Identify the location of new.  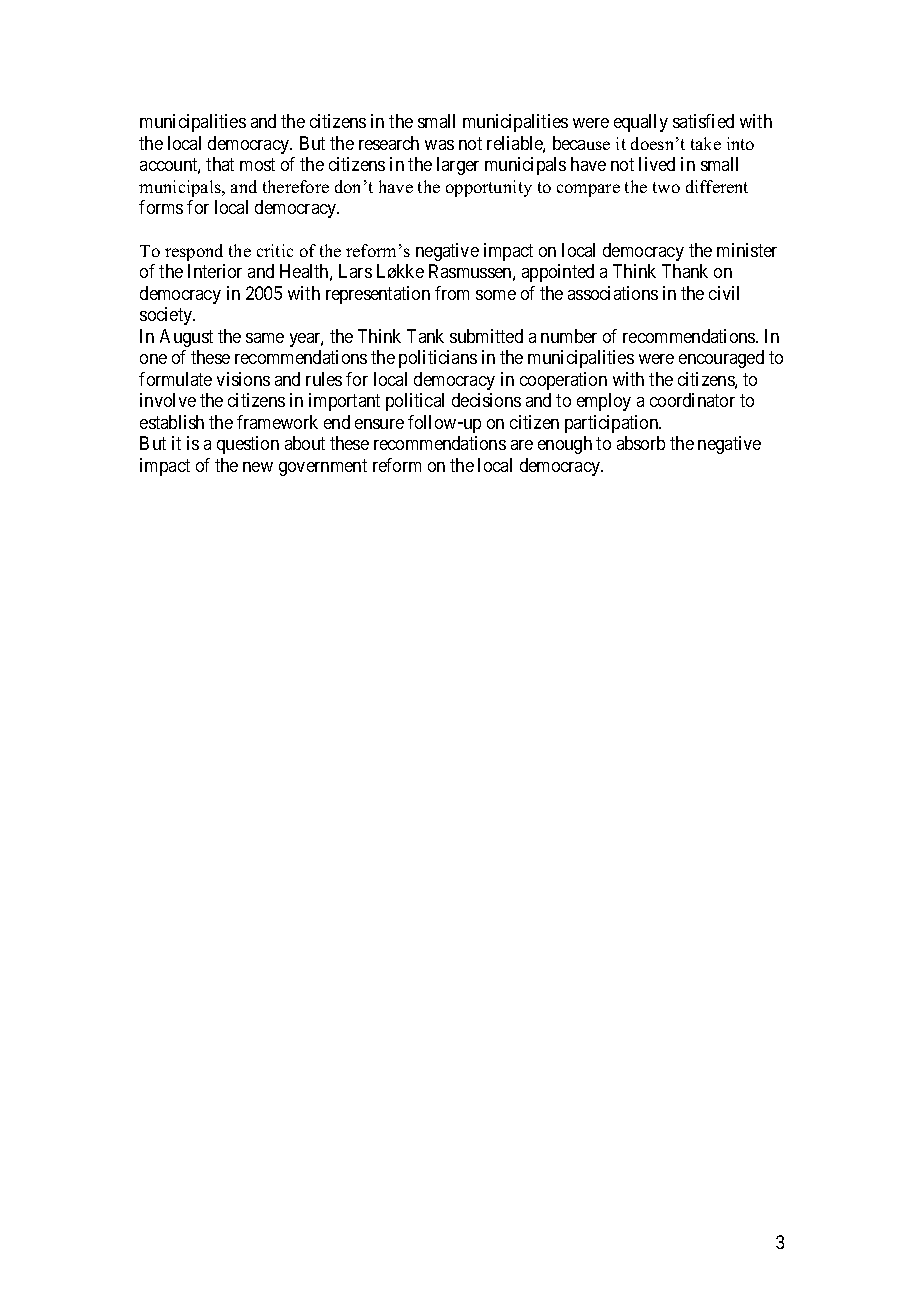
(258, 467).
